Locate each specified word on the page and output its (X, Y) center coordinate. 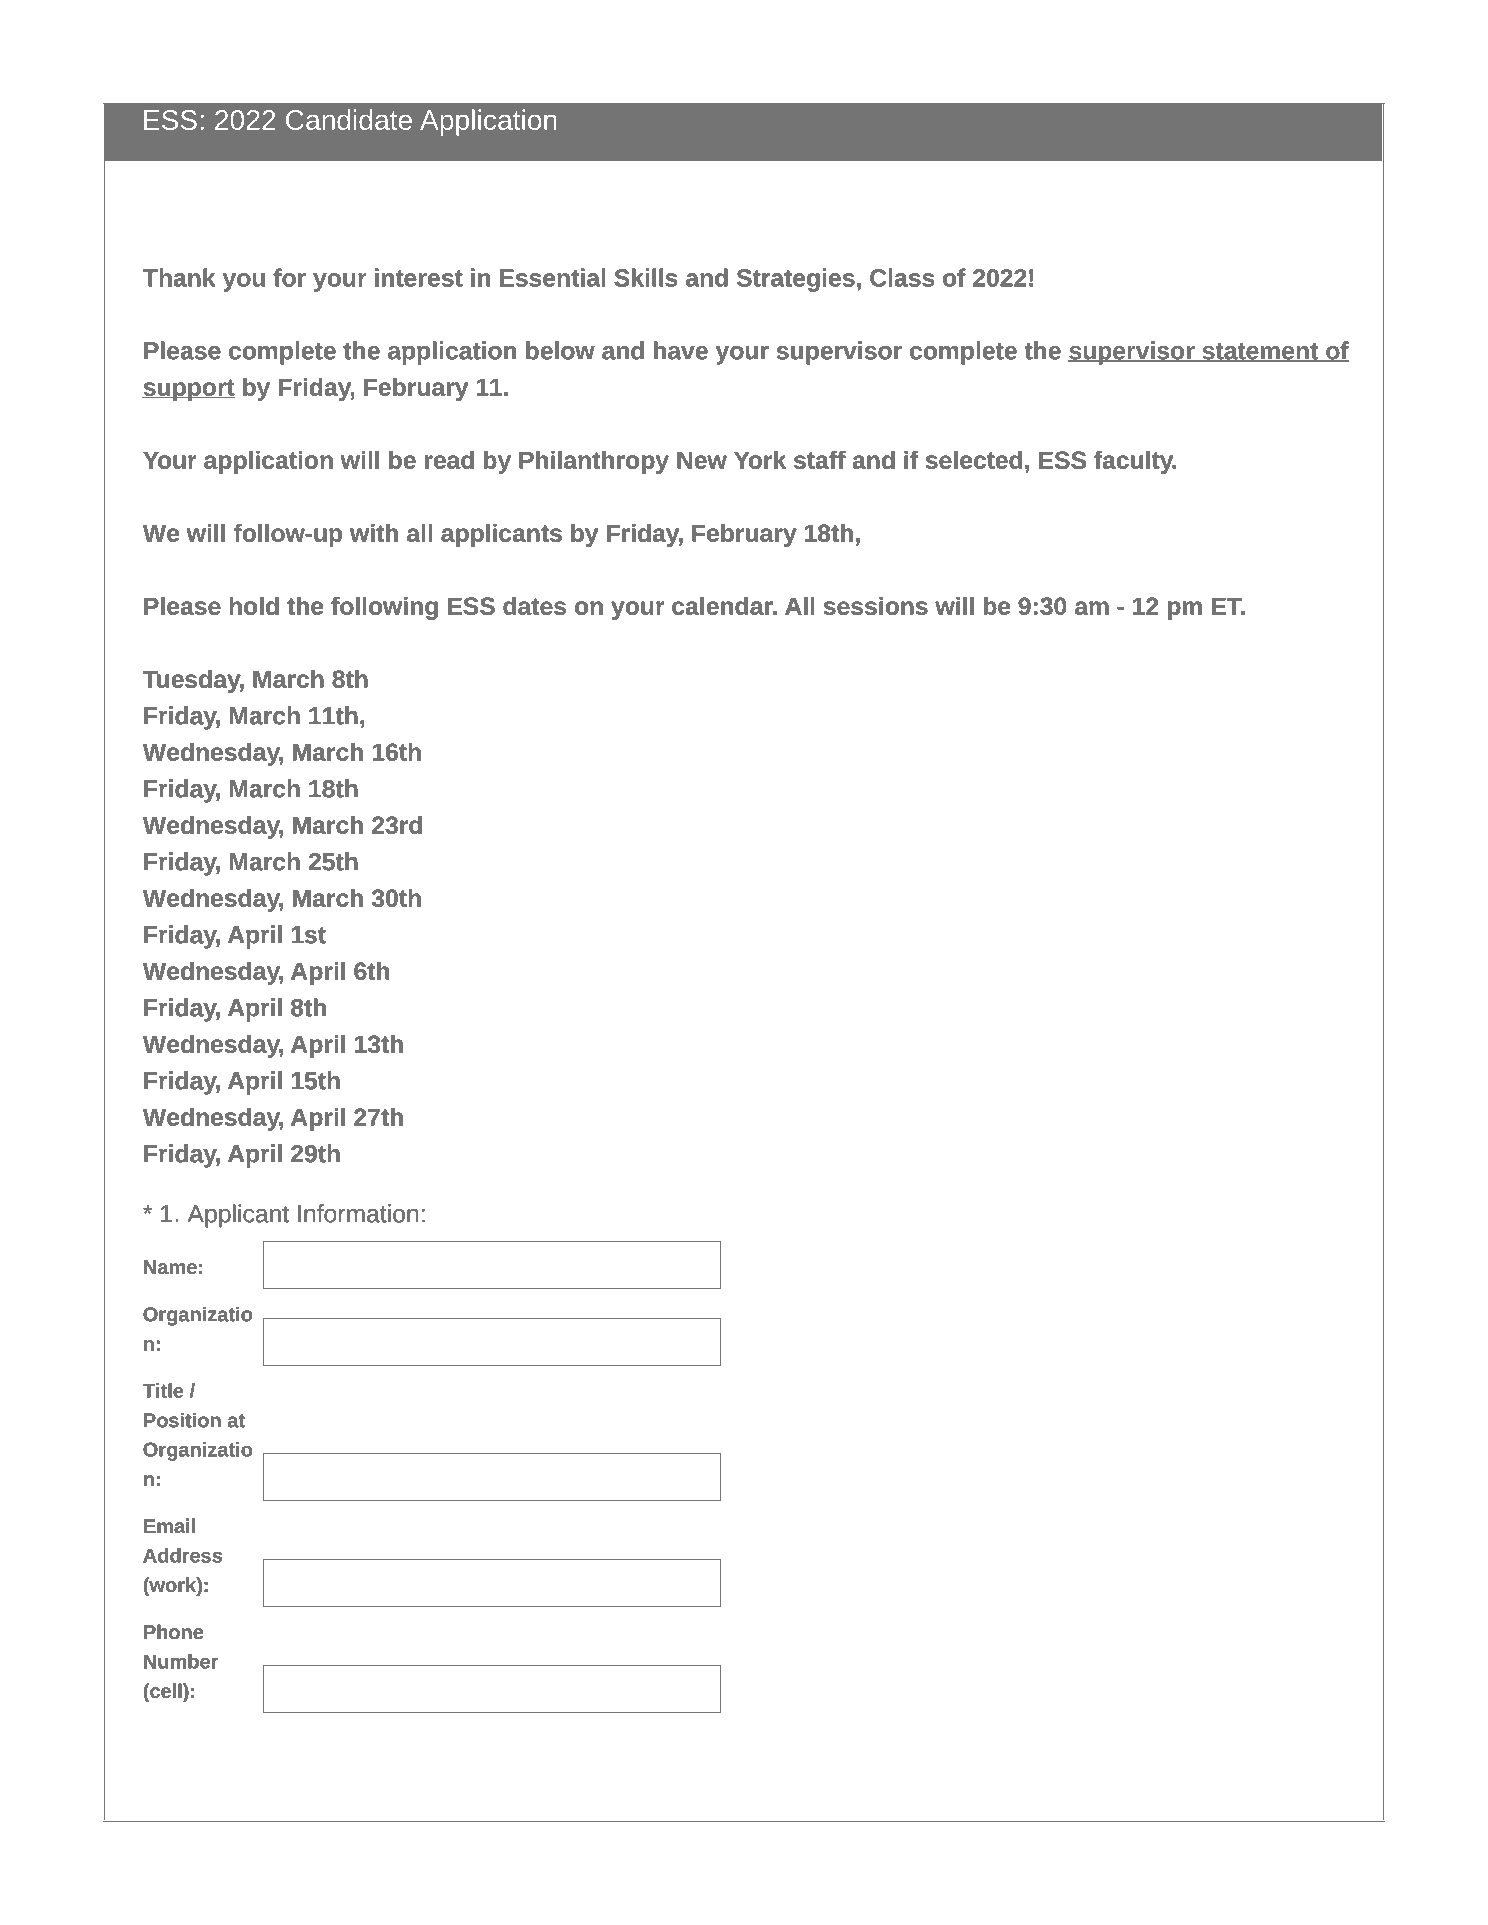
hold (254, 606)
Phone (173, 1631)
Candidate (349, 119)
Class (902, 277)
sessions (876, 606)
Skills (646, 277)
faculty (1135, 462)
